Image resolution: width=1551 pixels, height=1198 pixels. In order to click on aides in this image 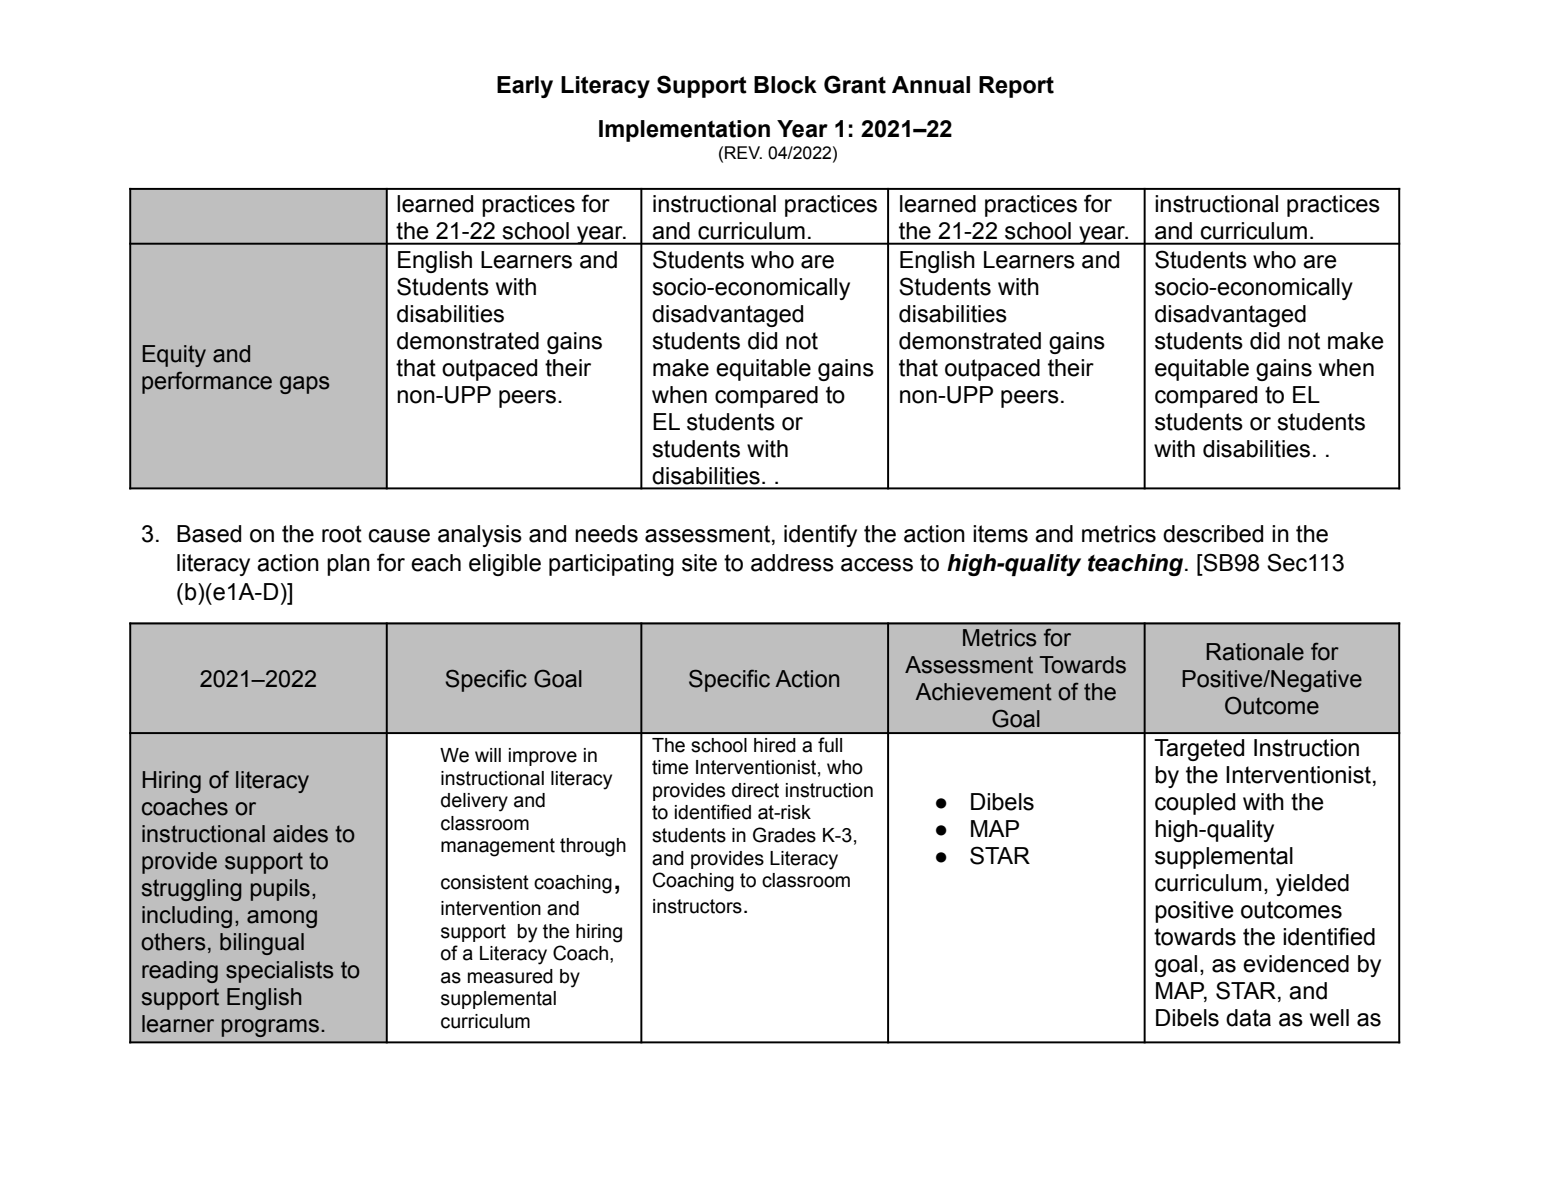, I will do `click(300, 834)`.
